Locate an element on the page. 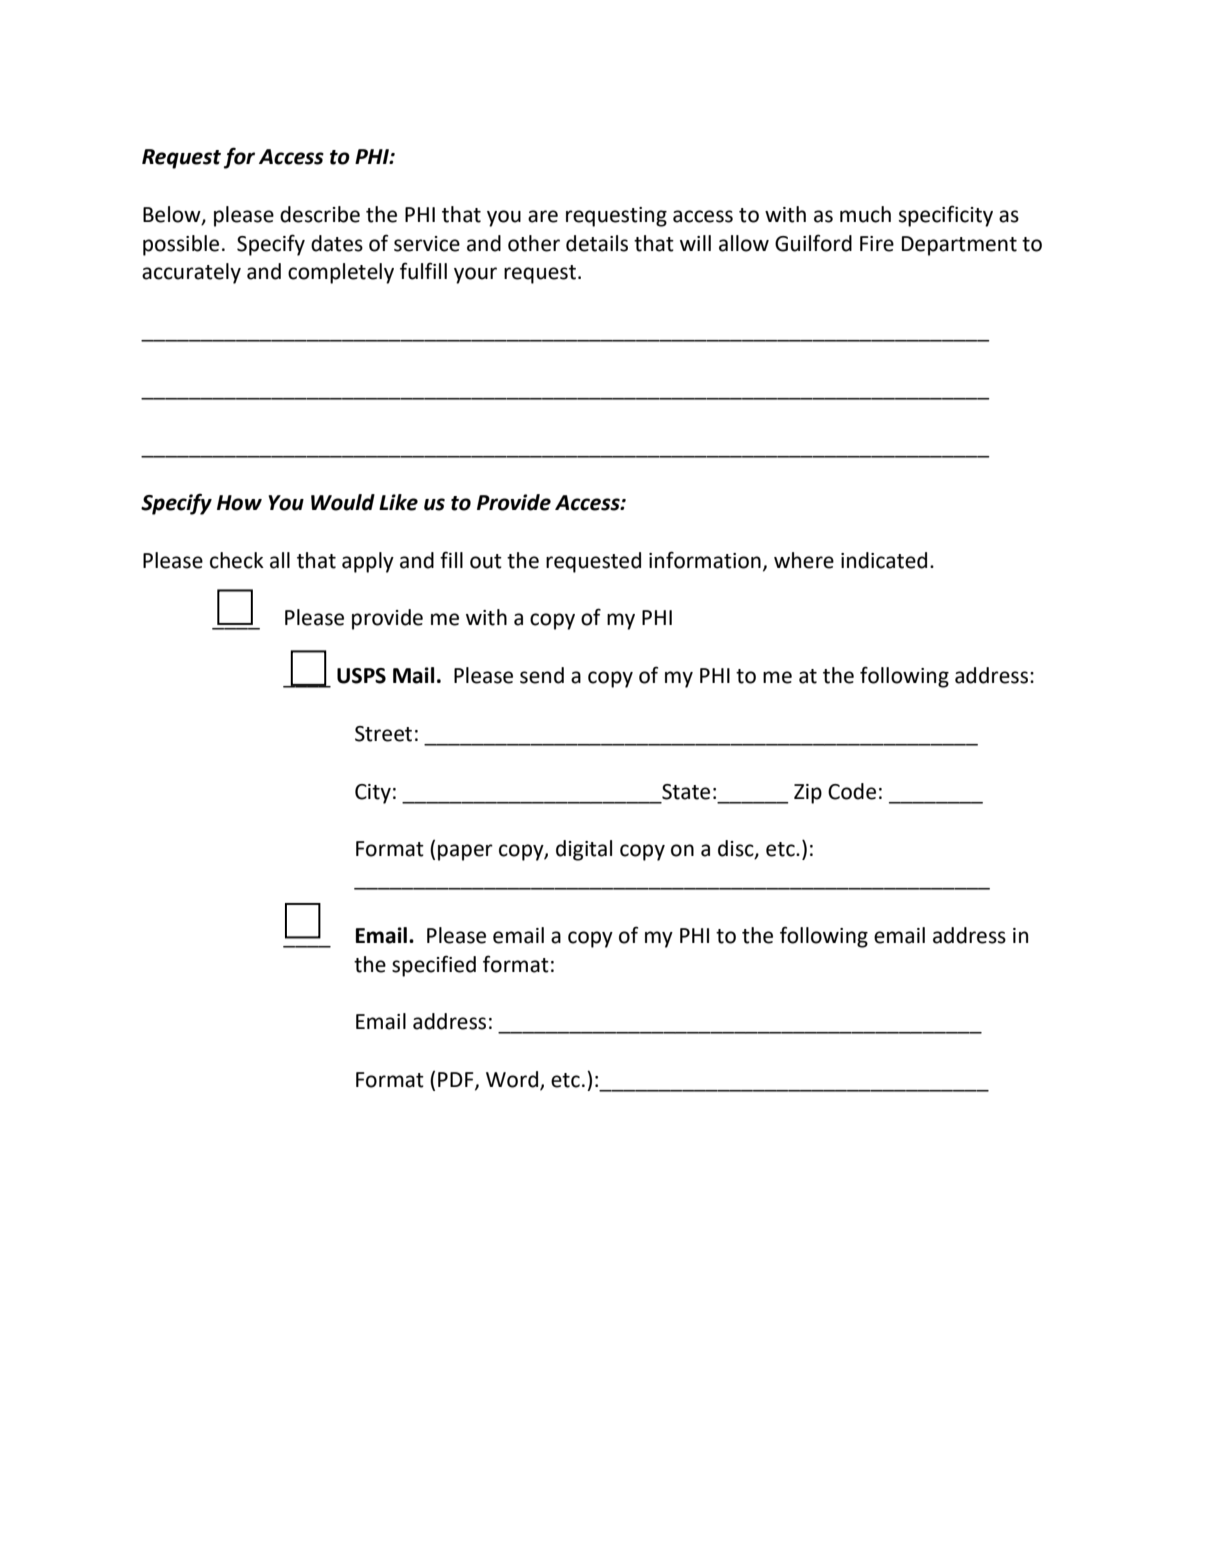 The height and width of the page is (1559, 1205). send is located at coordinates (542, 675).
